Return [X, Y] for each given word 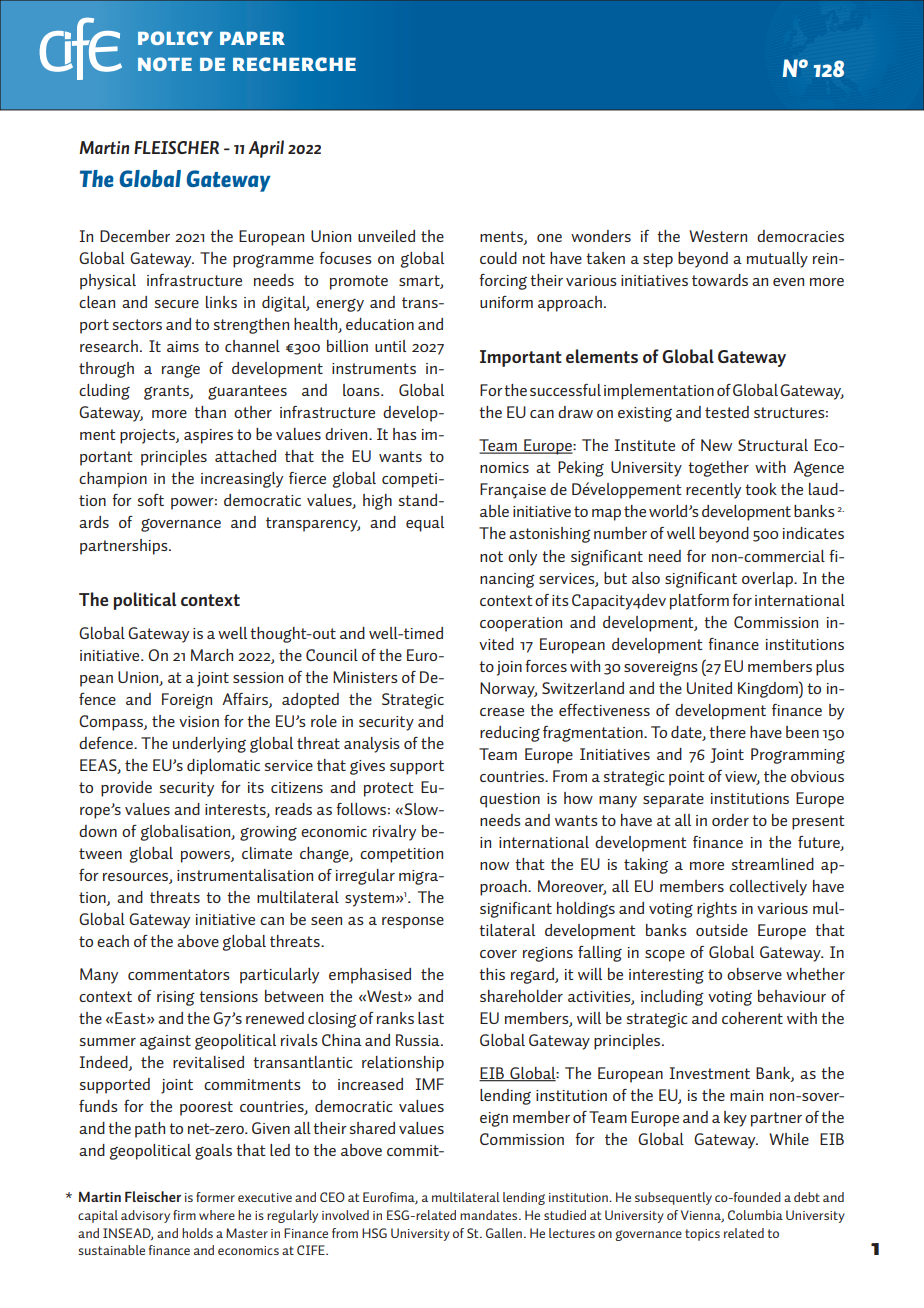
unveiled [386, 236]
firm [184, 1215]
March [212, 655]
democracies [800, 236]
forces [546, 666]
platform [699, 602]
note [165, 64]
